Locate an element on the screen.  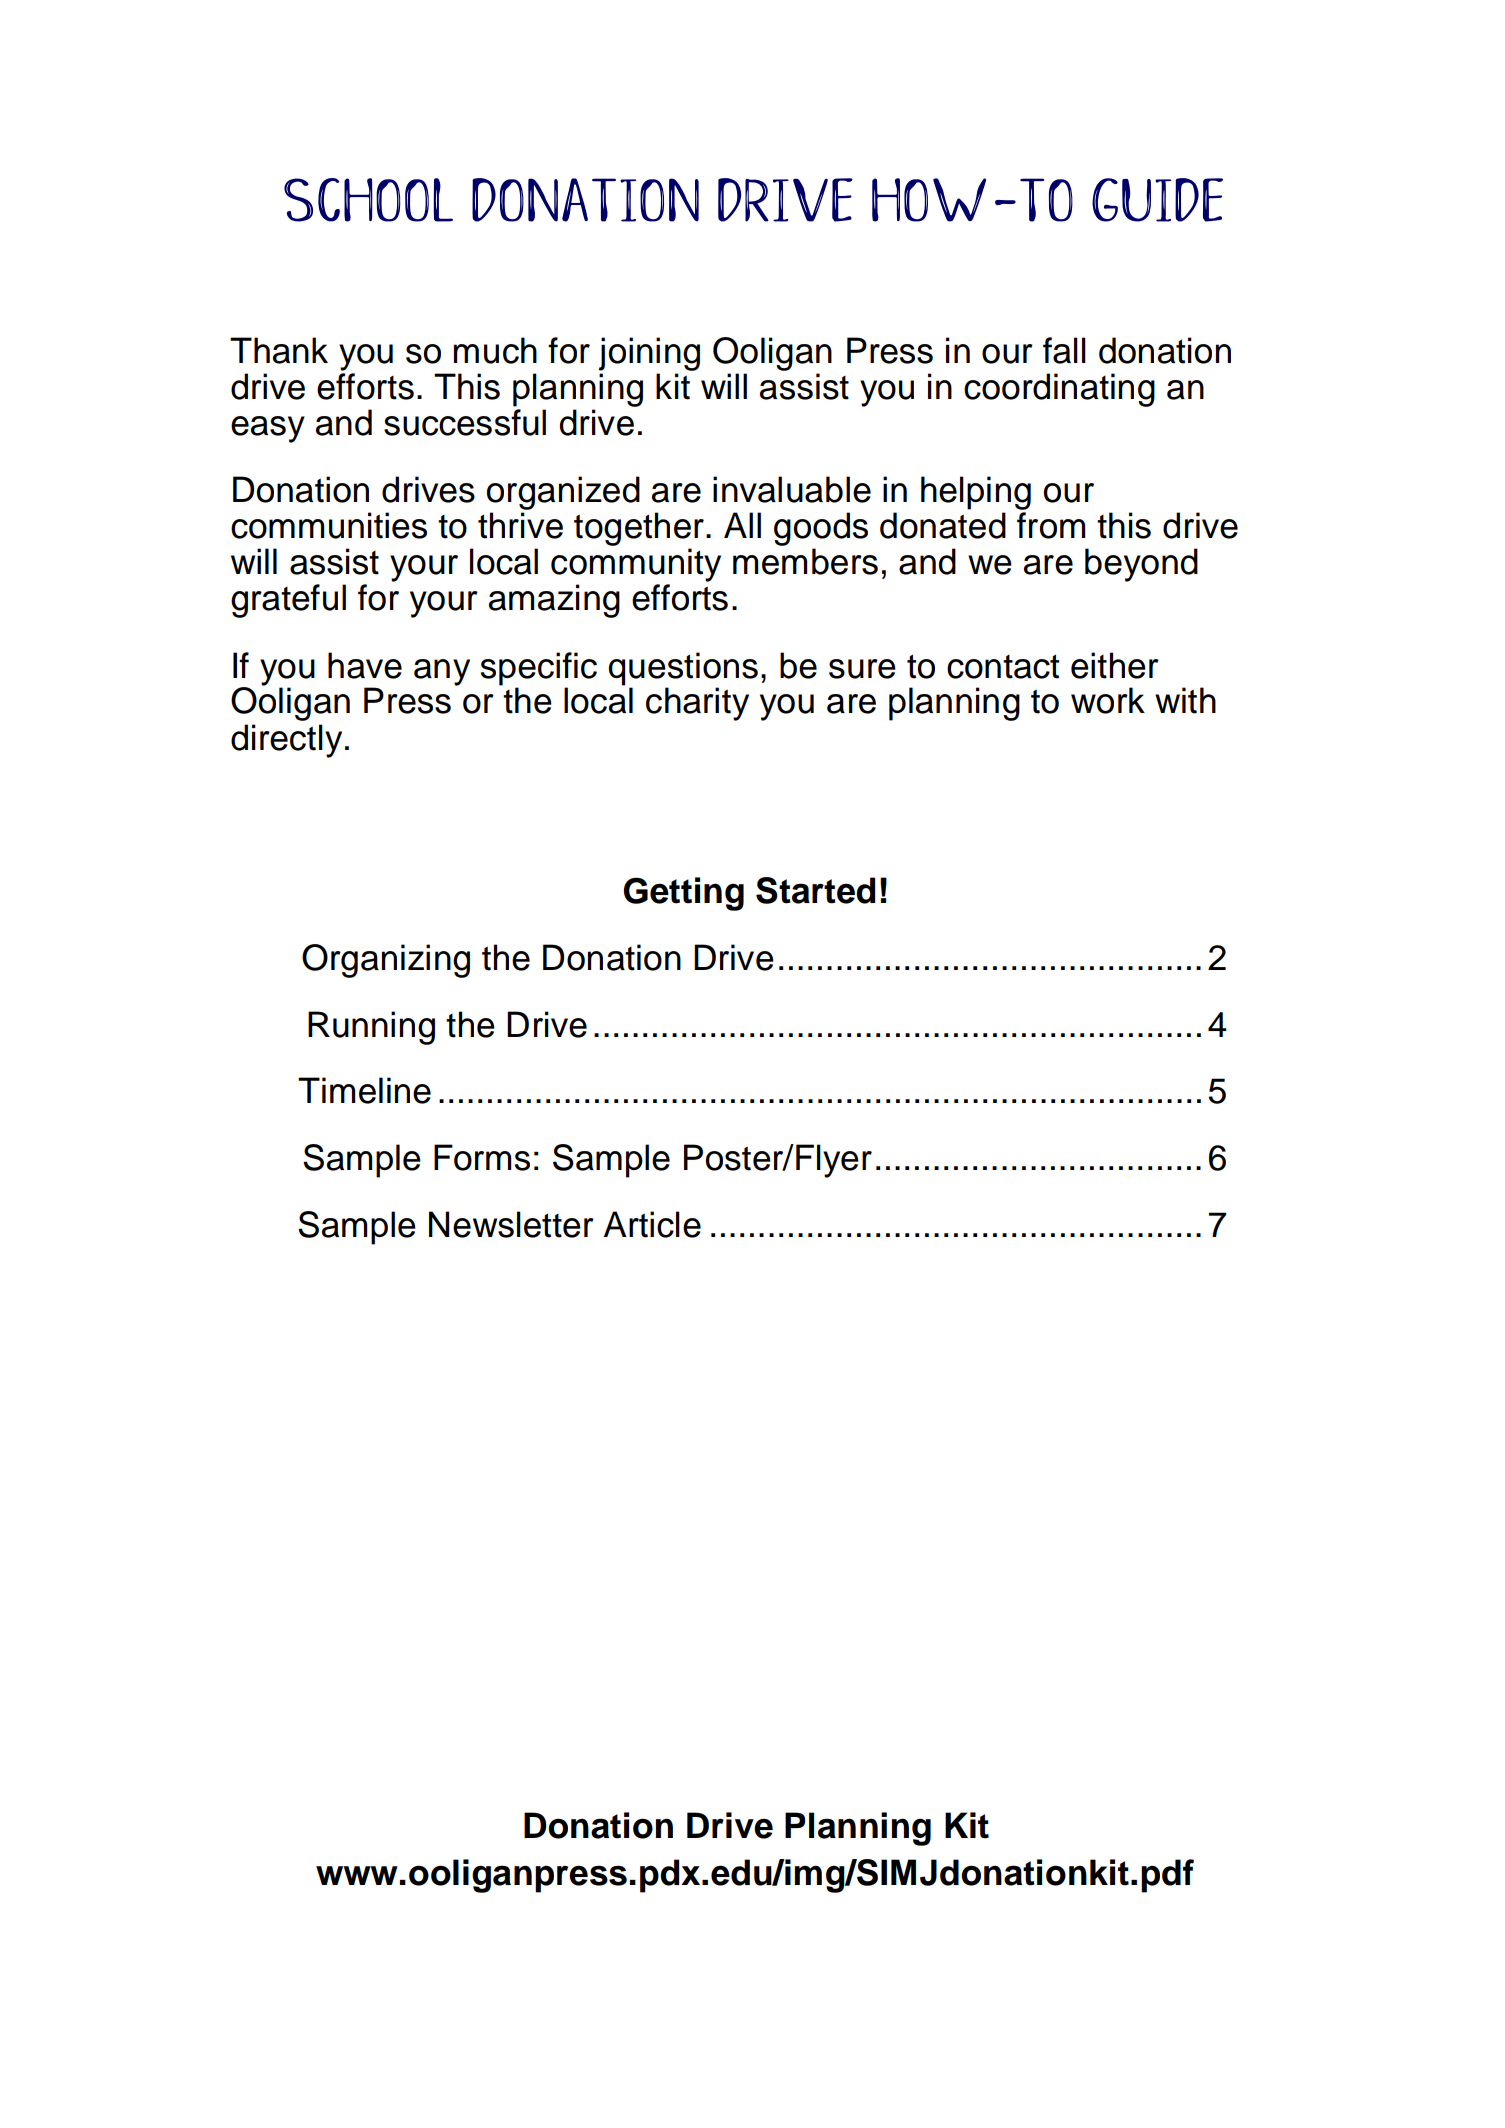
Newsletter is located at coordinates (511, 1224).
